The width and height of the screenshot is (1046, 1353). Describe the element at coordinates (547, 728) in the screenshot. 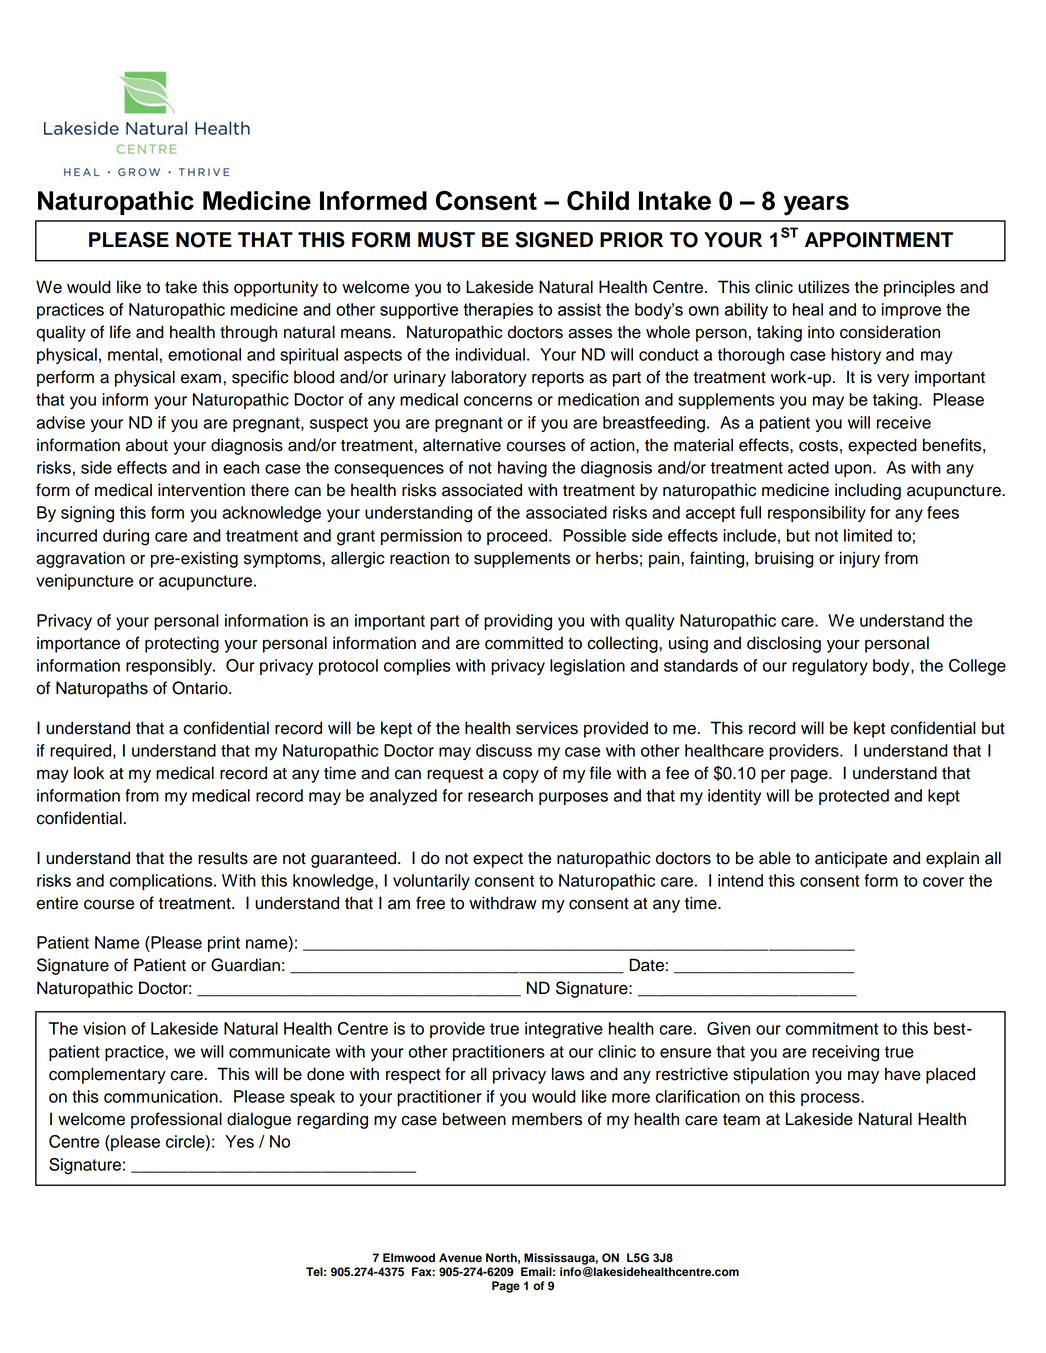

I see `services` at that location.
